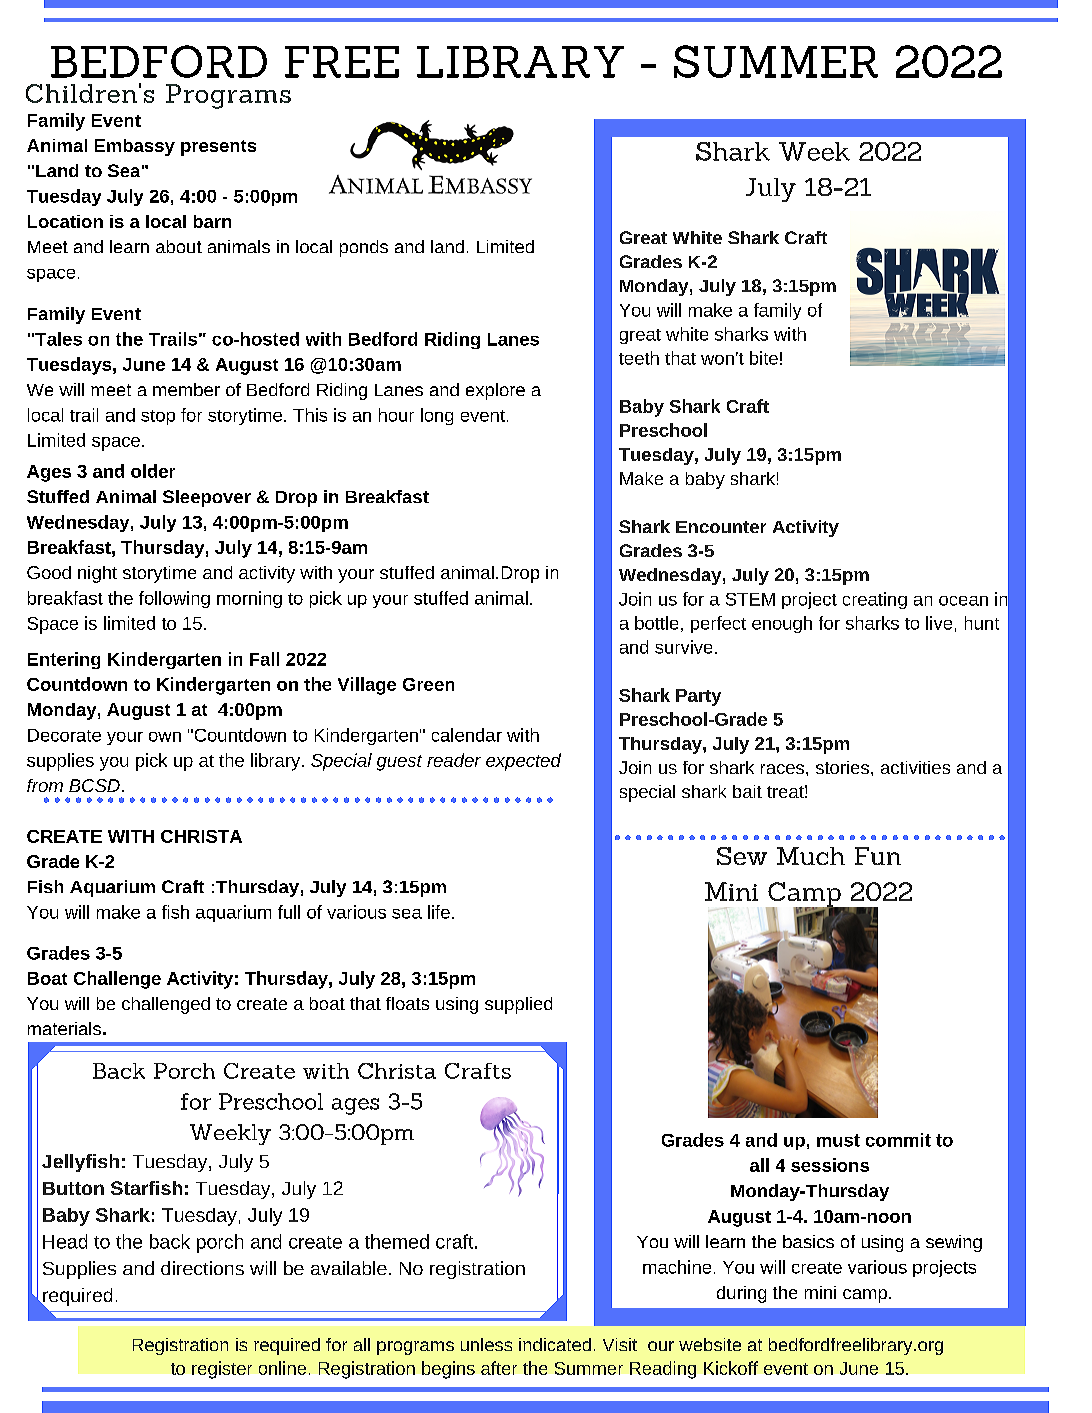  Describe the element at coordinates (898, 1140) in the page. I see `commit` at that location.
